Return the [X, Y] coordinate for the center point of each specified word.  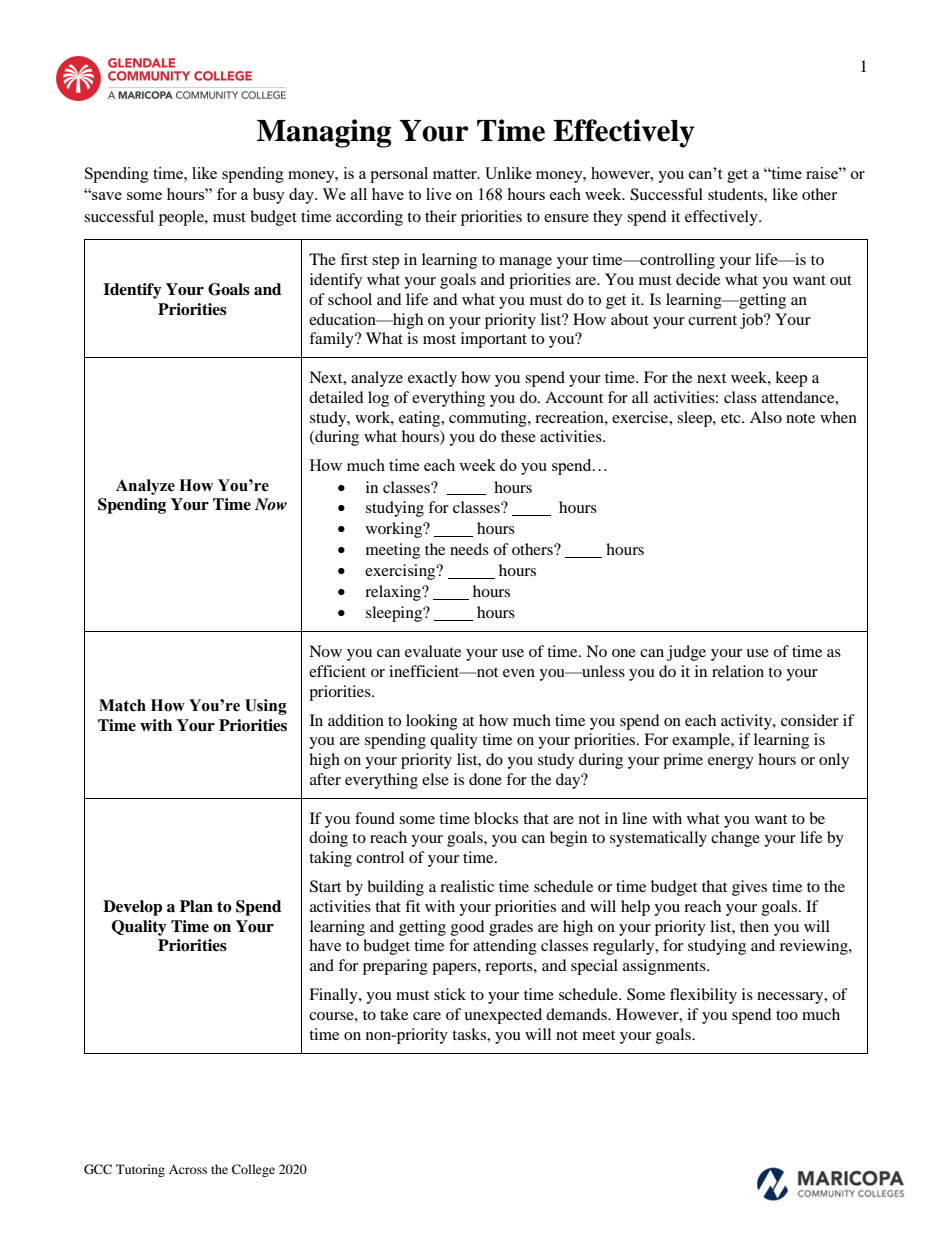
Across [188, 1169]
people [182, 218]
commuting [489, 419]
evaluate [433, 651]
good [468, 928]
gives [749, 888]
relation [738, 671]
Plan [196, 906]
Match [122, 705]
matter [456, 174]
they [607, 218]
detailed [336, 397]
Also [766, 417]
